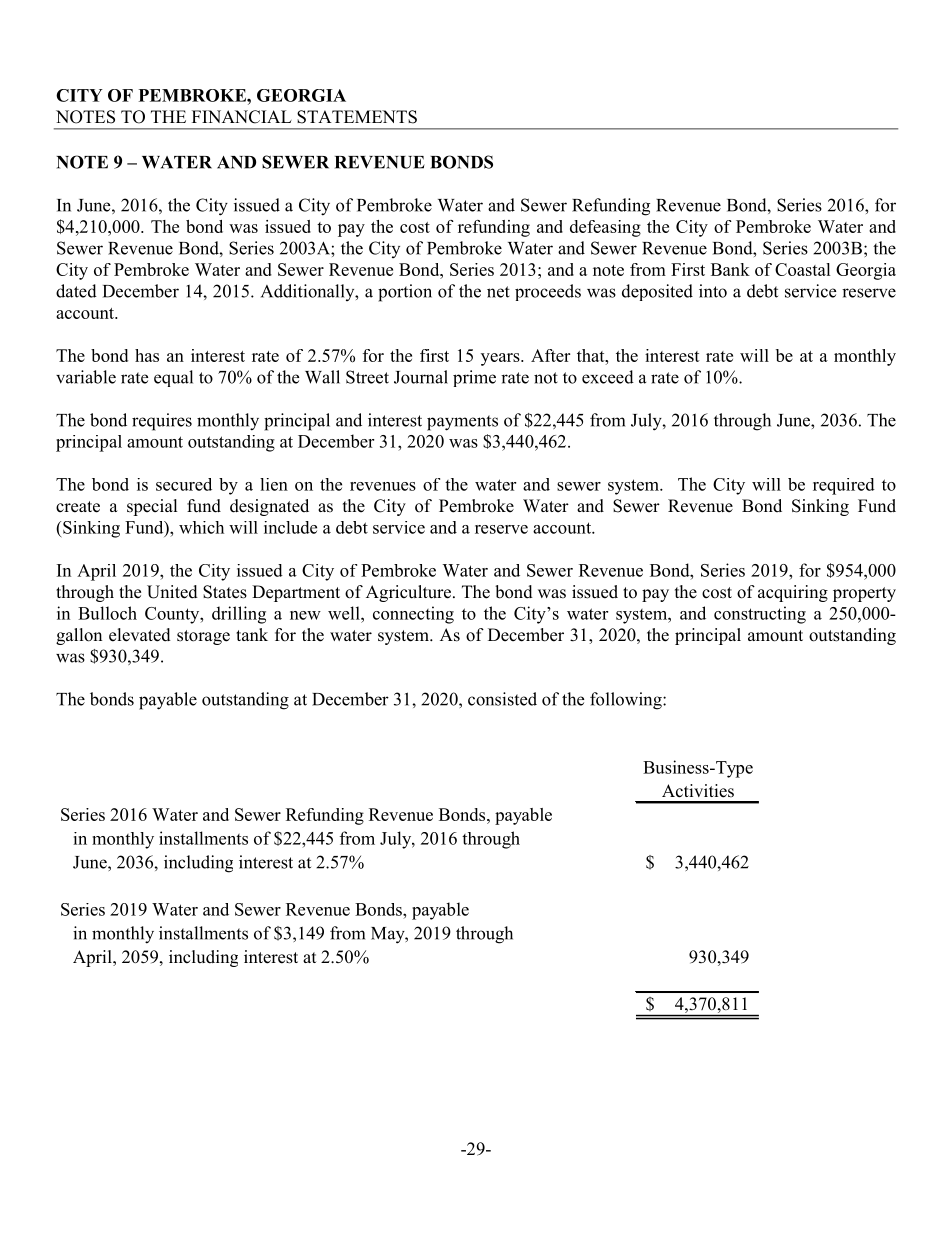 The height and width of the page is (1233, 952). What do you see at coordinates (502, 699) in the page?
I see `consisted` at bounding box center [502, 699].
